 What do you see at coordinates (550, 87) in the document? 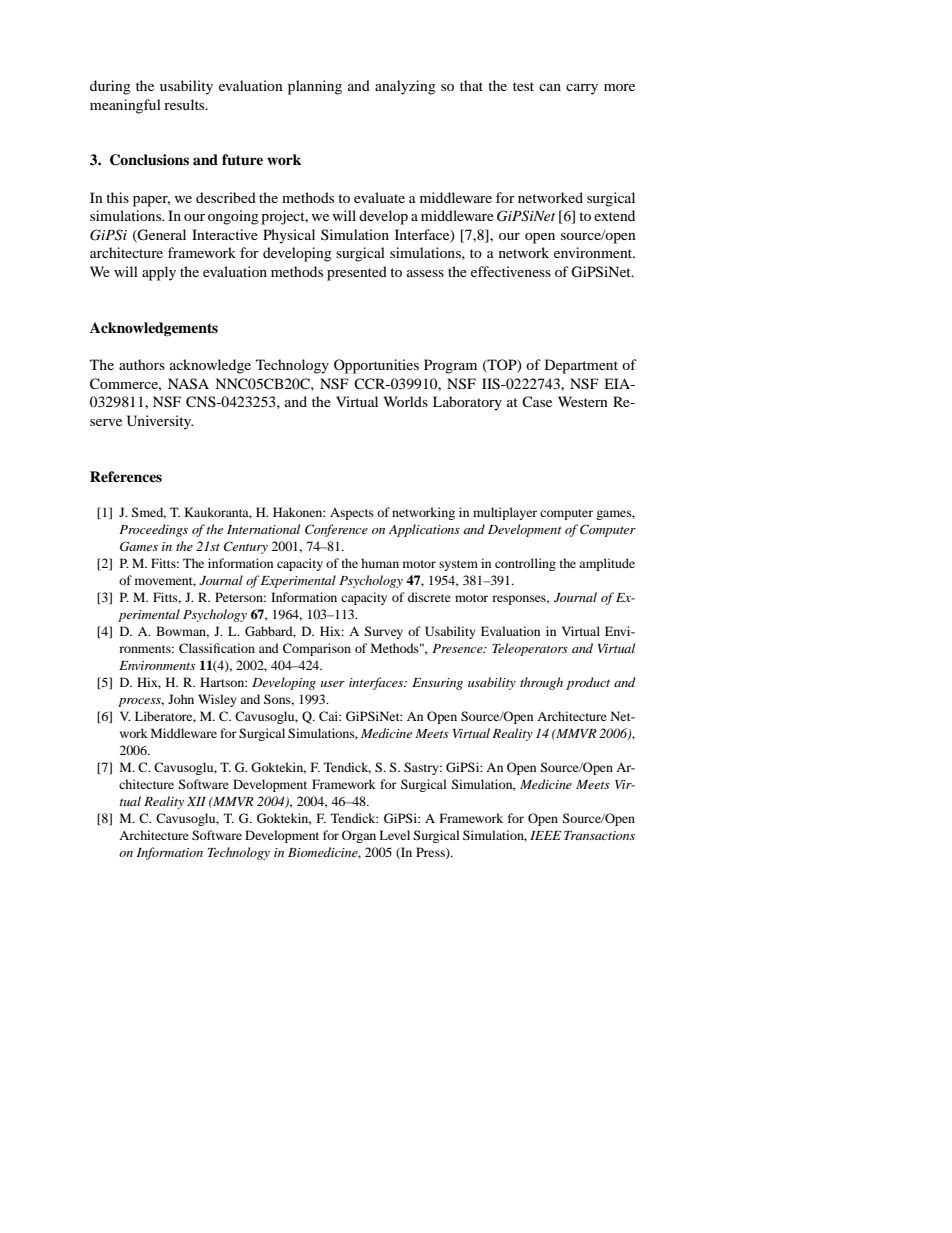
I see `can` at bounding box center [550, 87].
